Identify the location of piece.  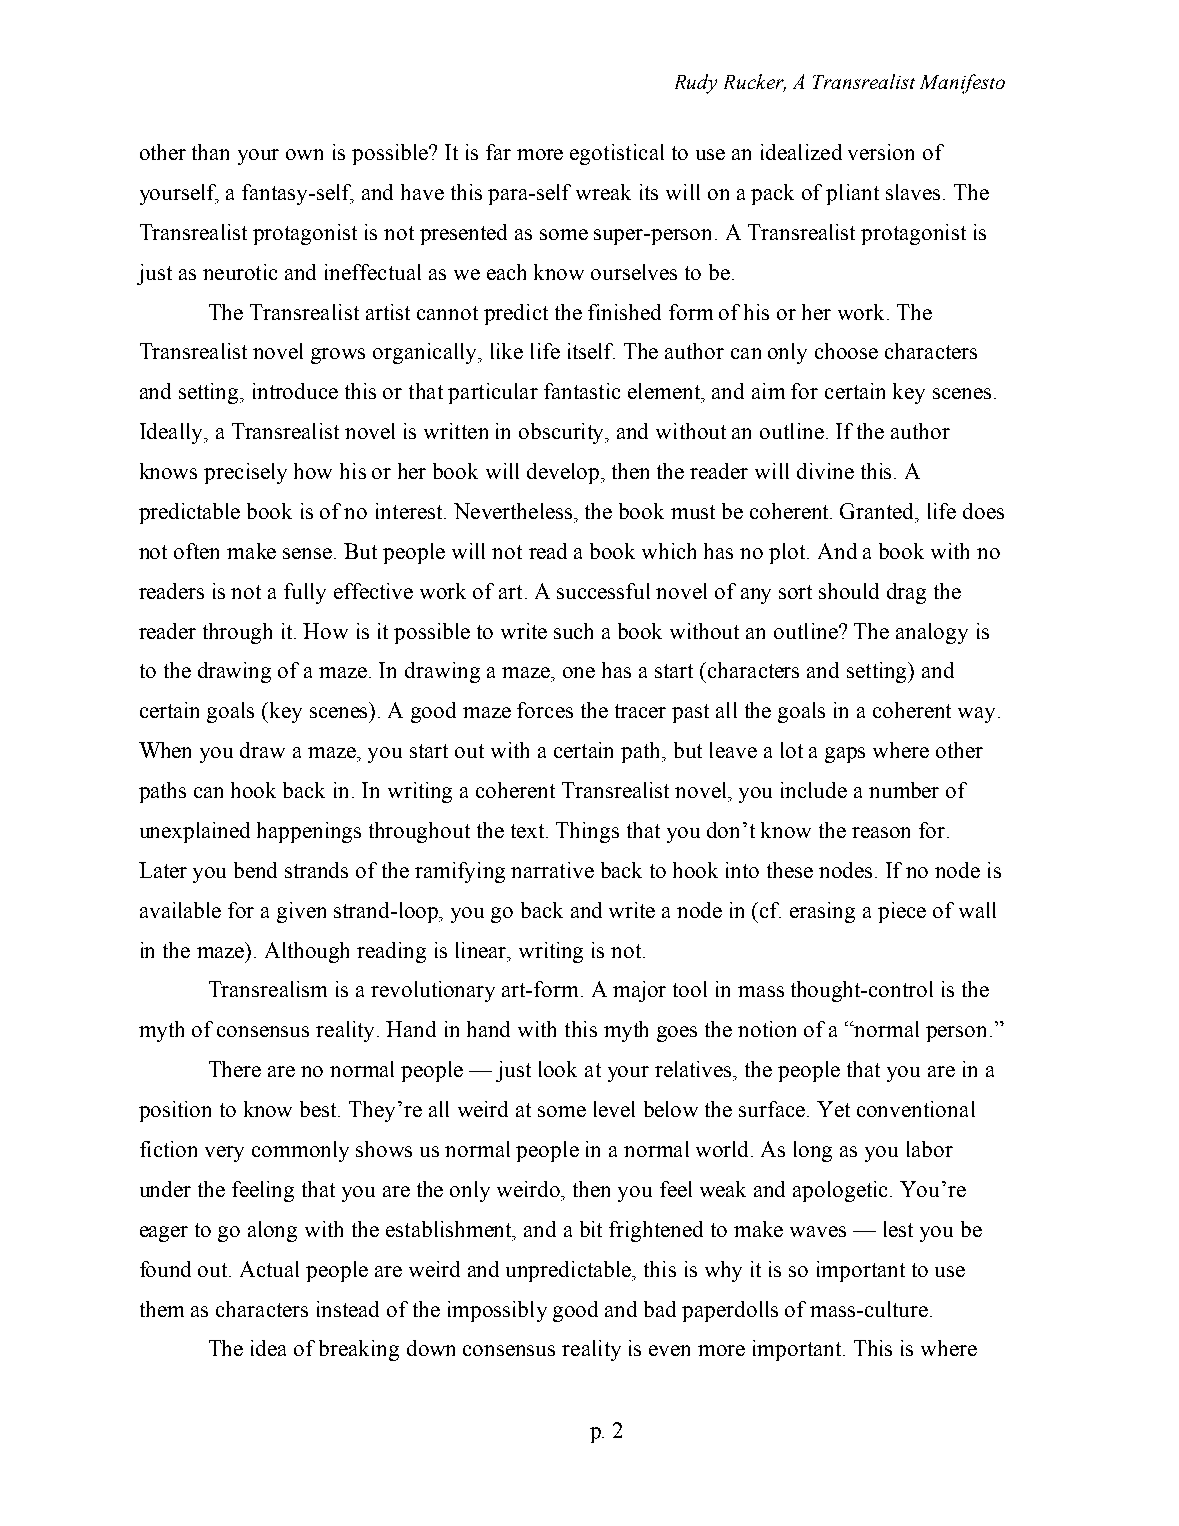
(902, 912).
